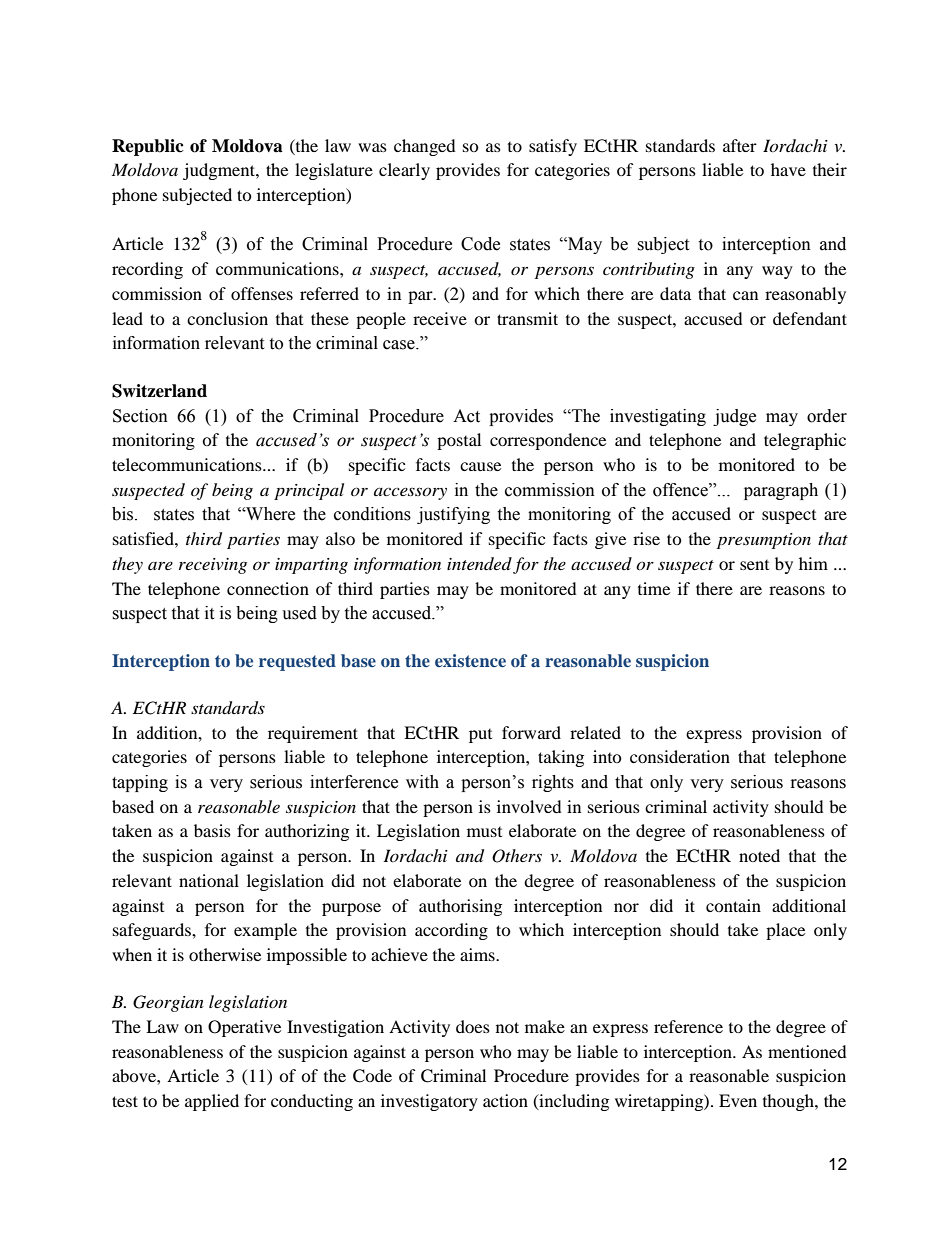  I want to click on after, so click(740, 145).
